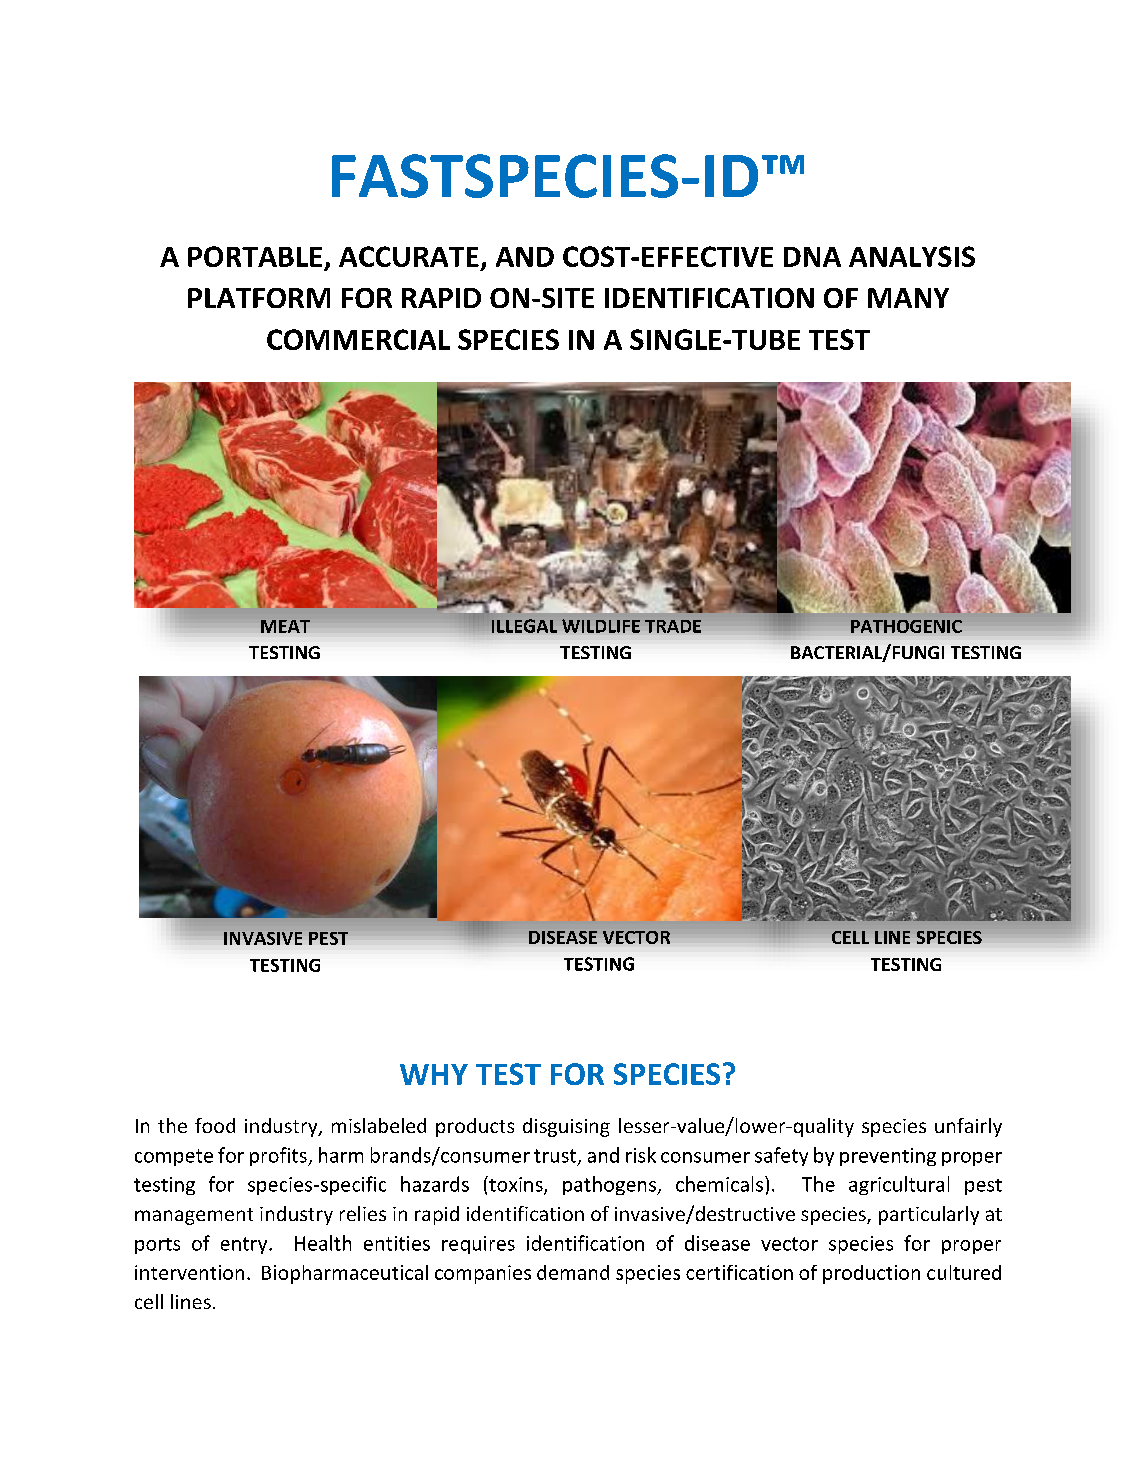 This document has width=1136, height=1470. What do you see at coordinates (259, 298) in the document?
I see `PLATFORM` at bounding box center [259, 298].
